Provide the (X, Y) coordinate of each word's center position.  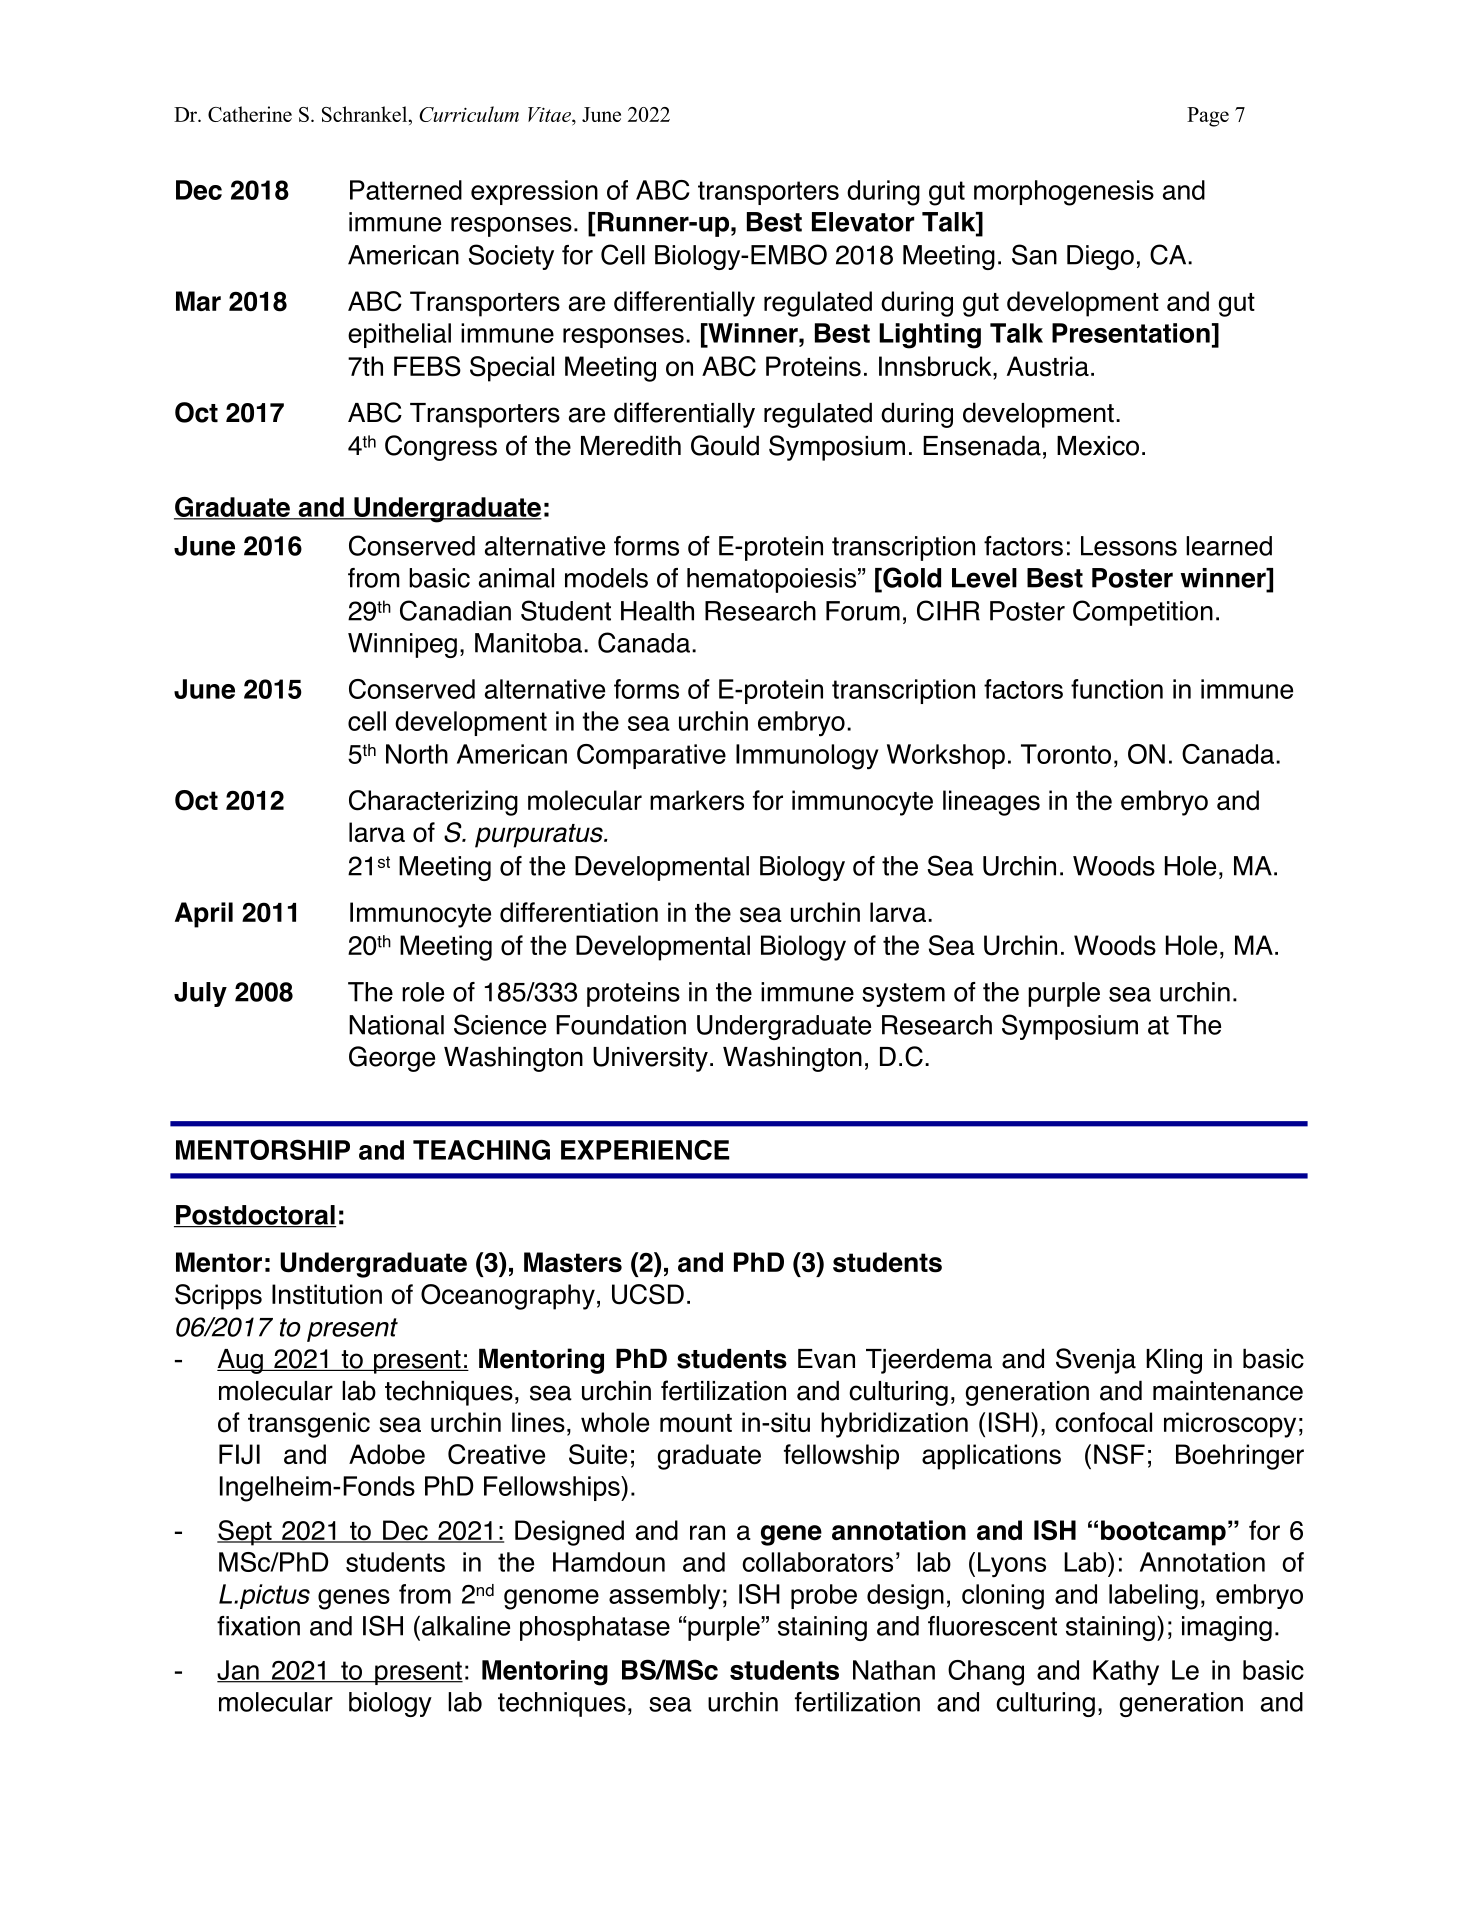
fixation (258, 1626)
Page (1208, 117)
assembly (664, 1597)
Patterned (406, 190)
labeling (1153, 1597)
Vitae (550, 116)
